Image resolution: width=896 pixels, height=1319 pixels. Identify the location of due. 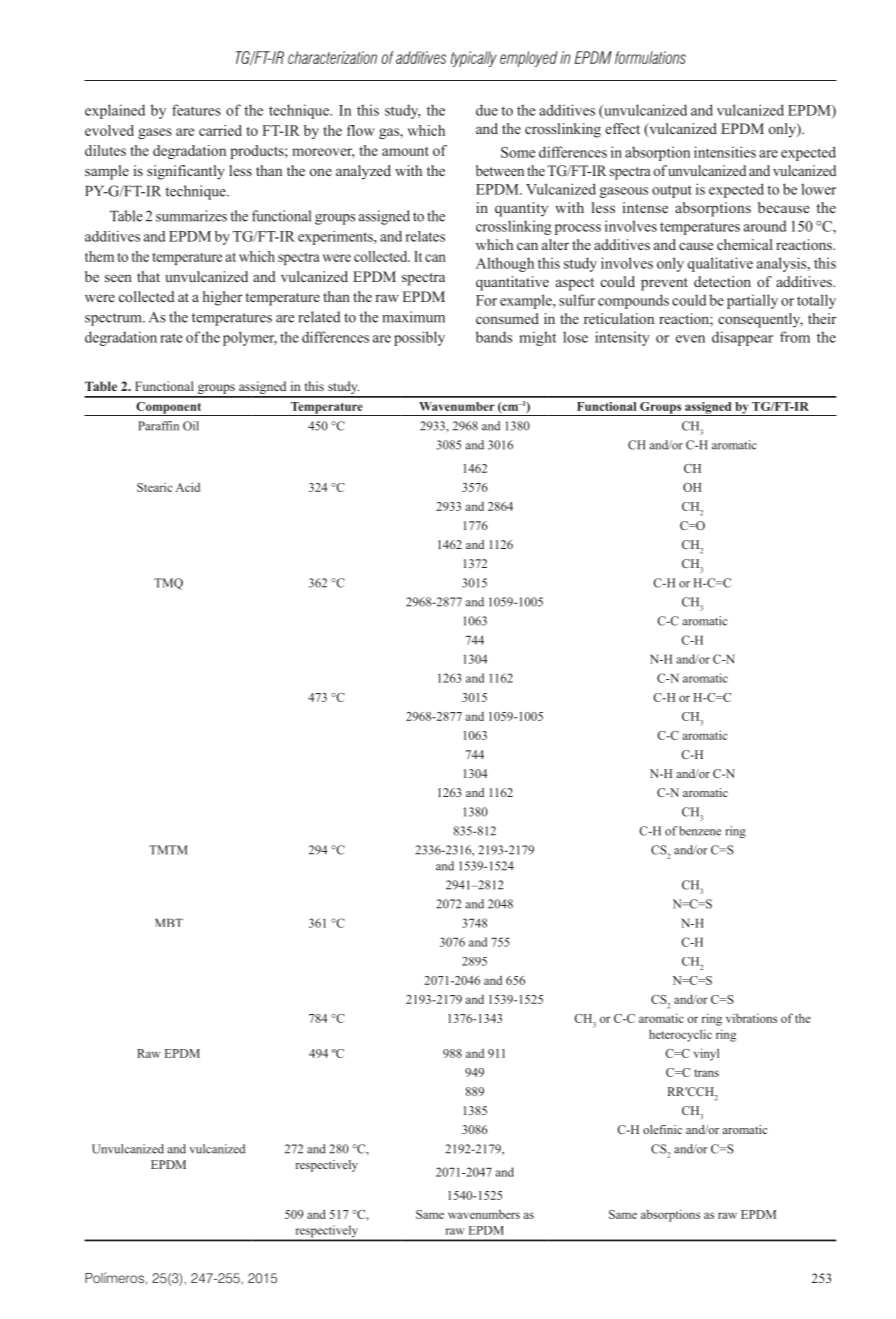
(487, 110).
